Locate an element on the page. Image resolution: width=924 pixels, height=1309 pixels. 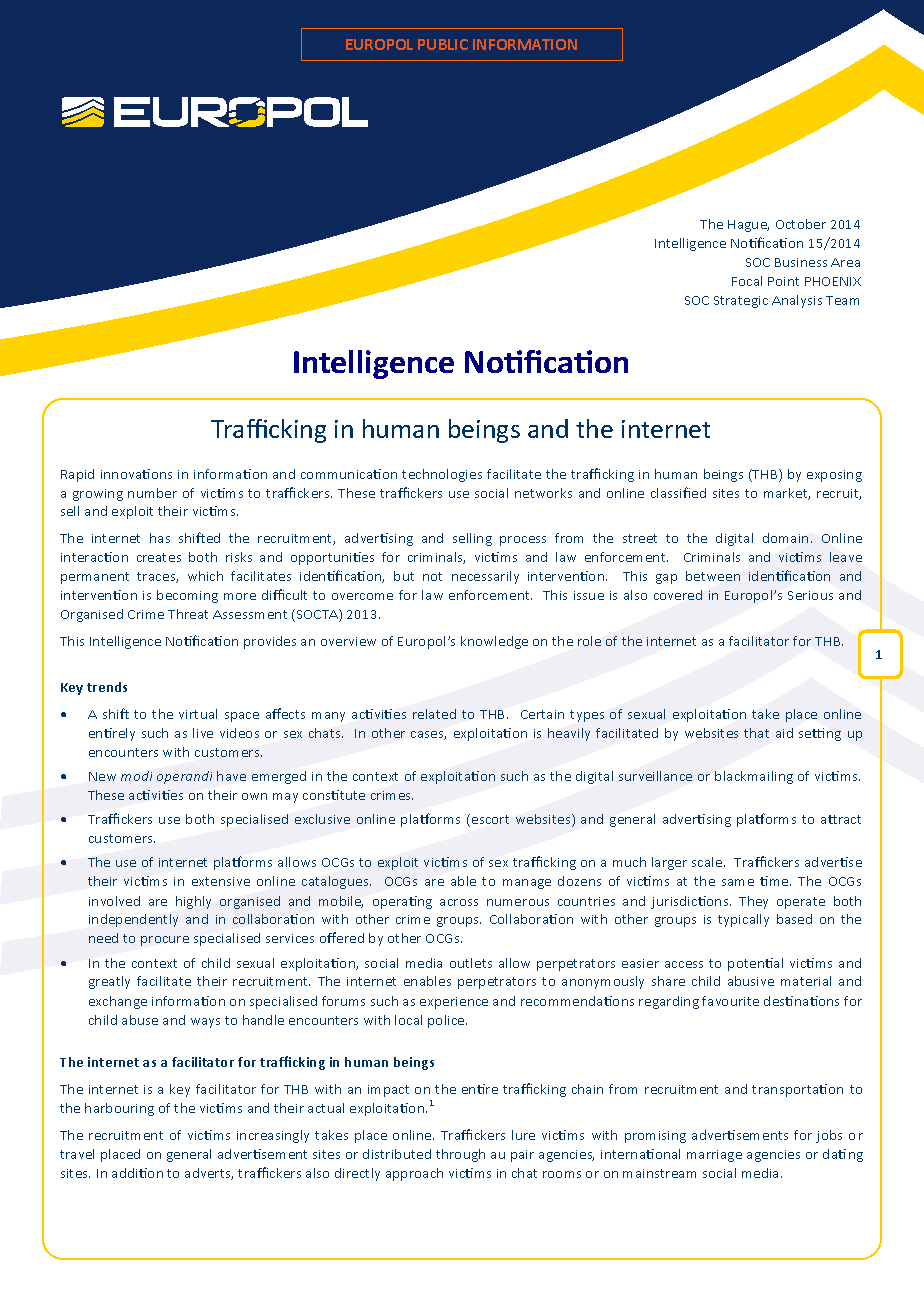
escort is located at coordinates (490, 819).
